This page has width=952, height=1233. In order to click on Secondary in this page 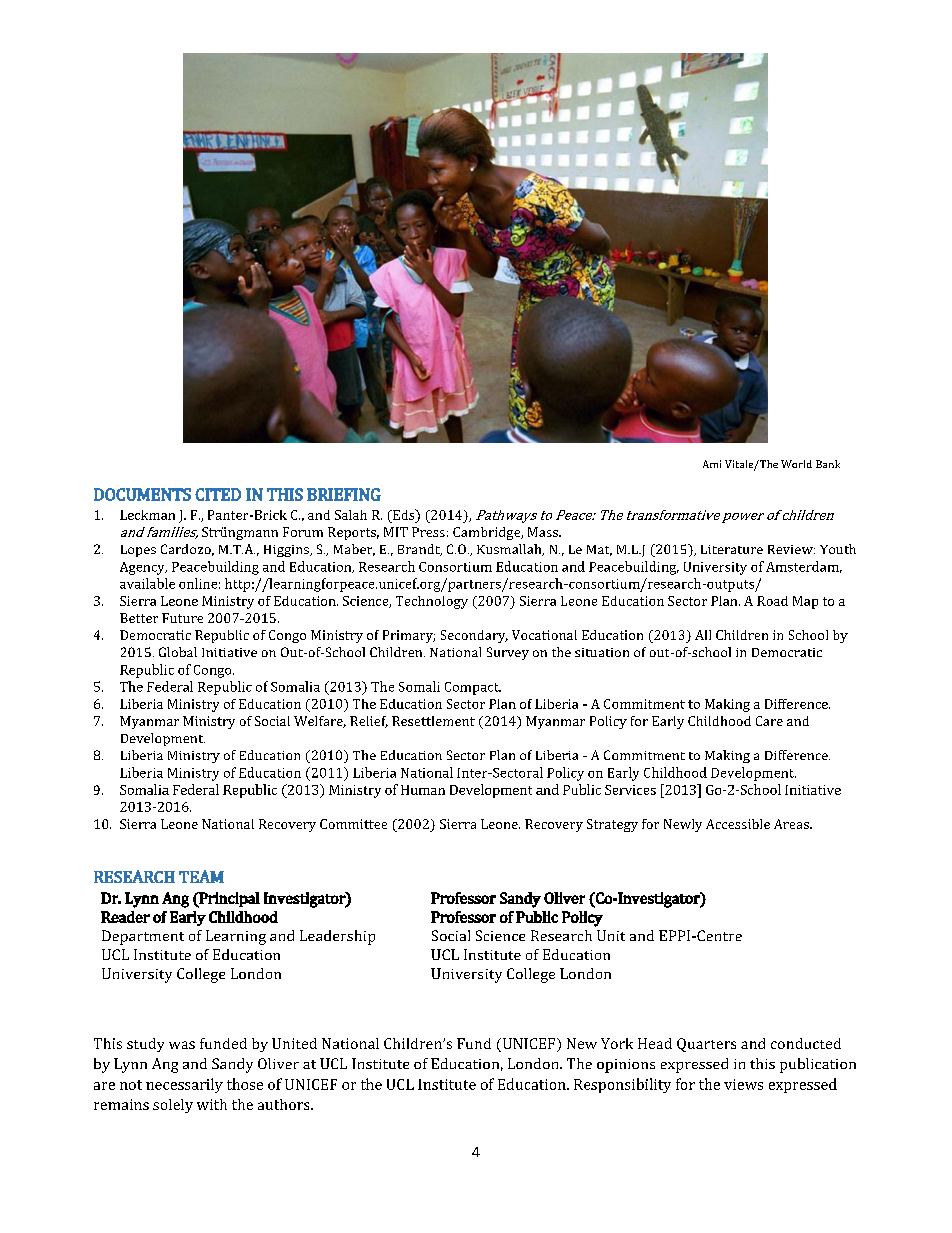, I will do `click(474, 636)`.
